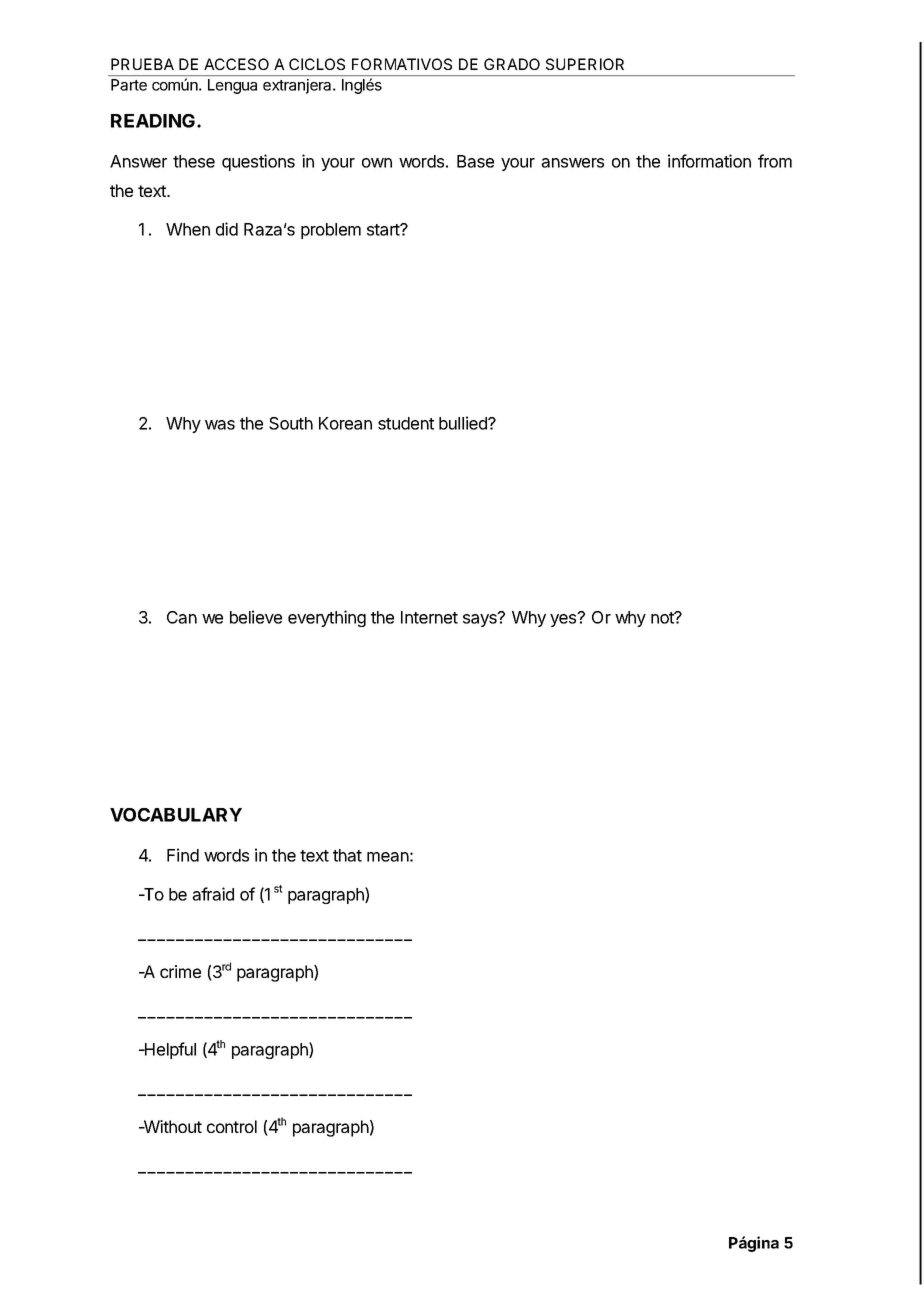  I want to click on control, so click(232, 1126).
